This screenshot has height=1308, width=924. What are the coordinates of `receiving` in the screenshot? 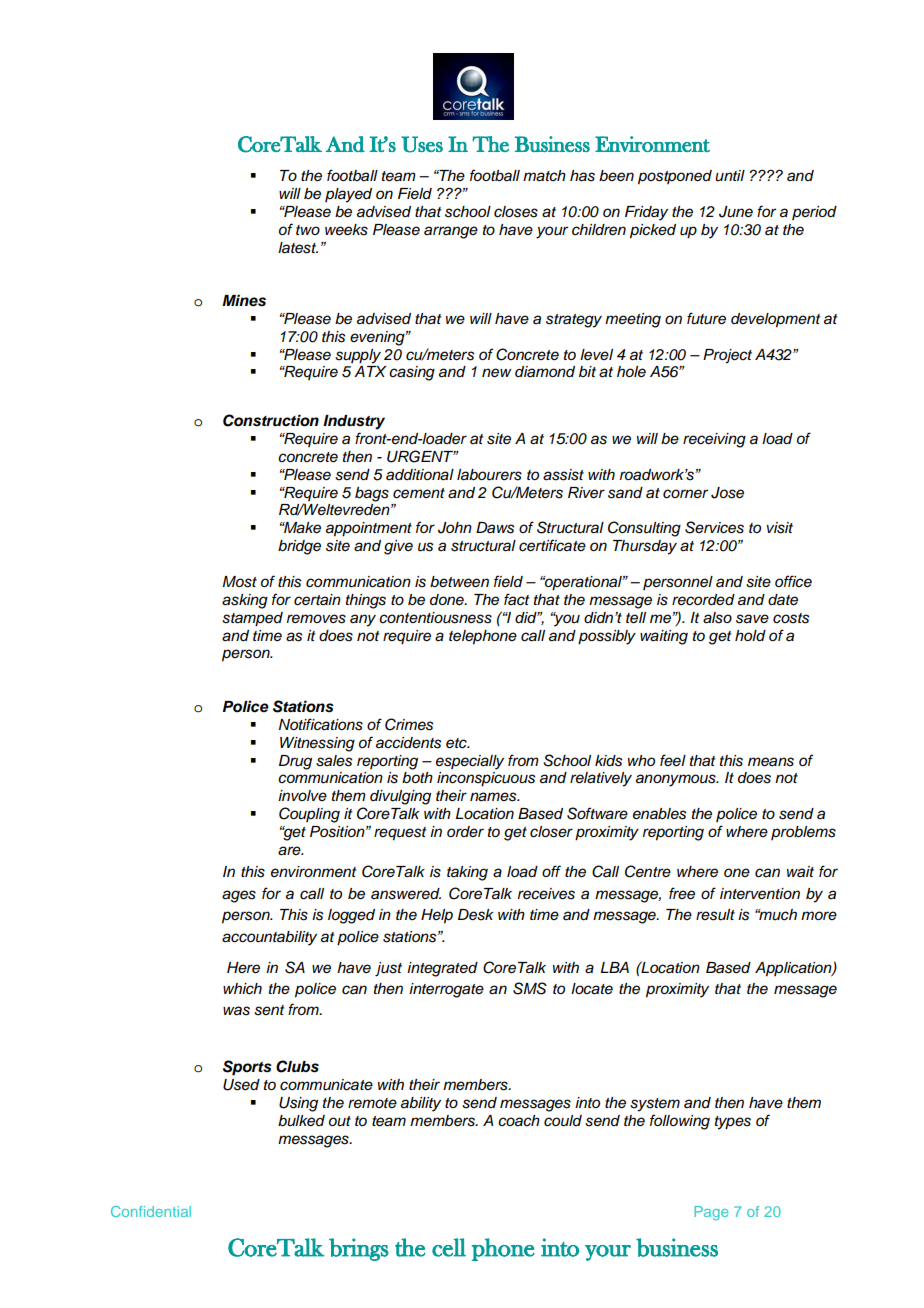 It's located at (714, 440).
